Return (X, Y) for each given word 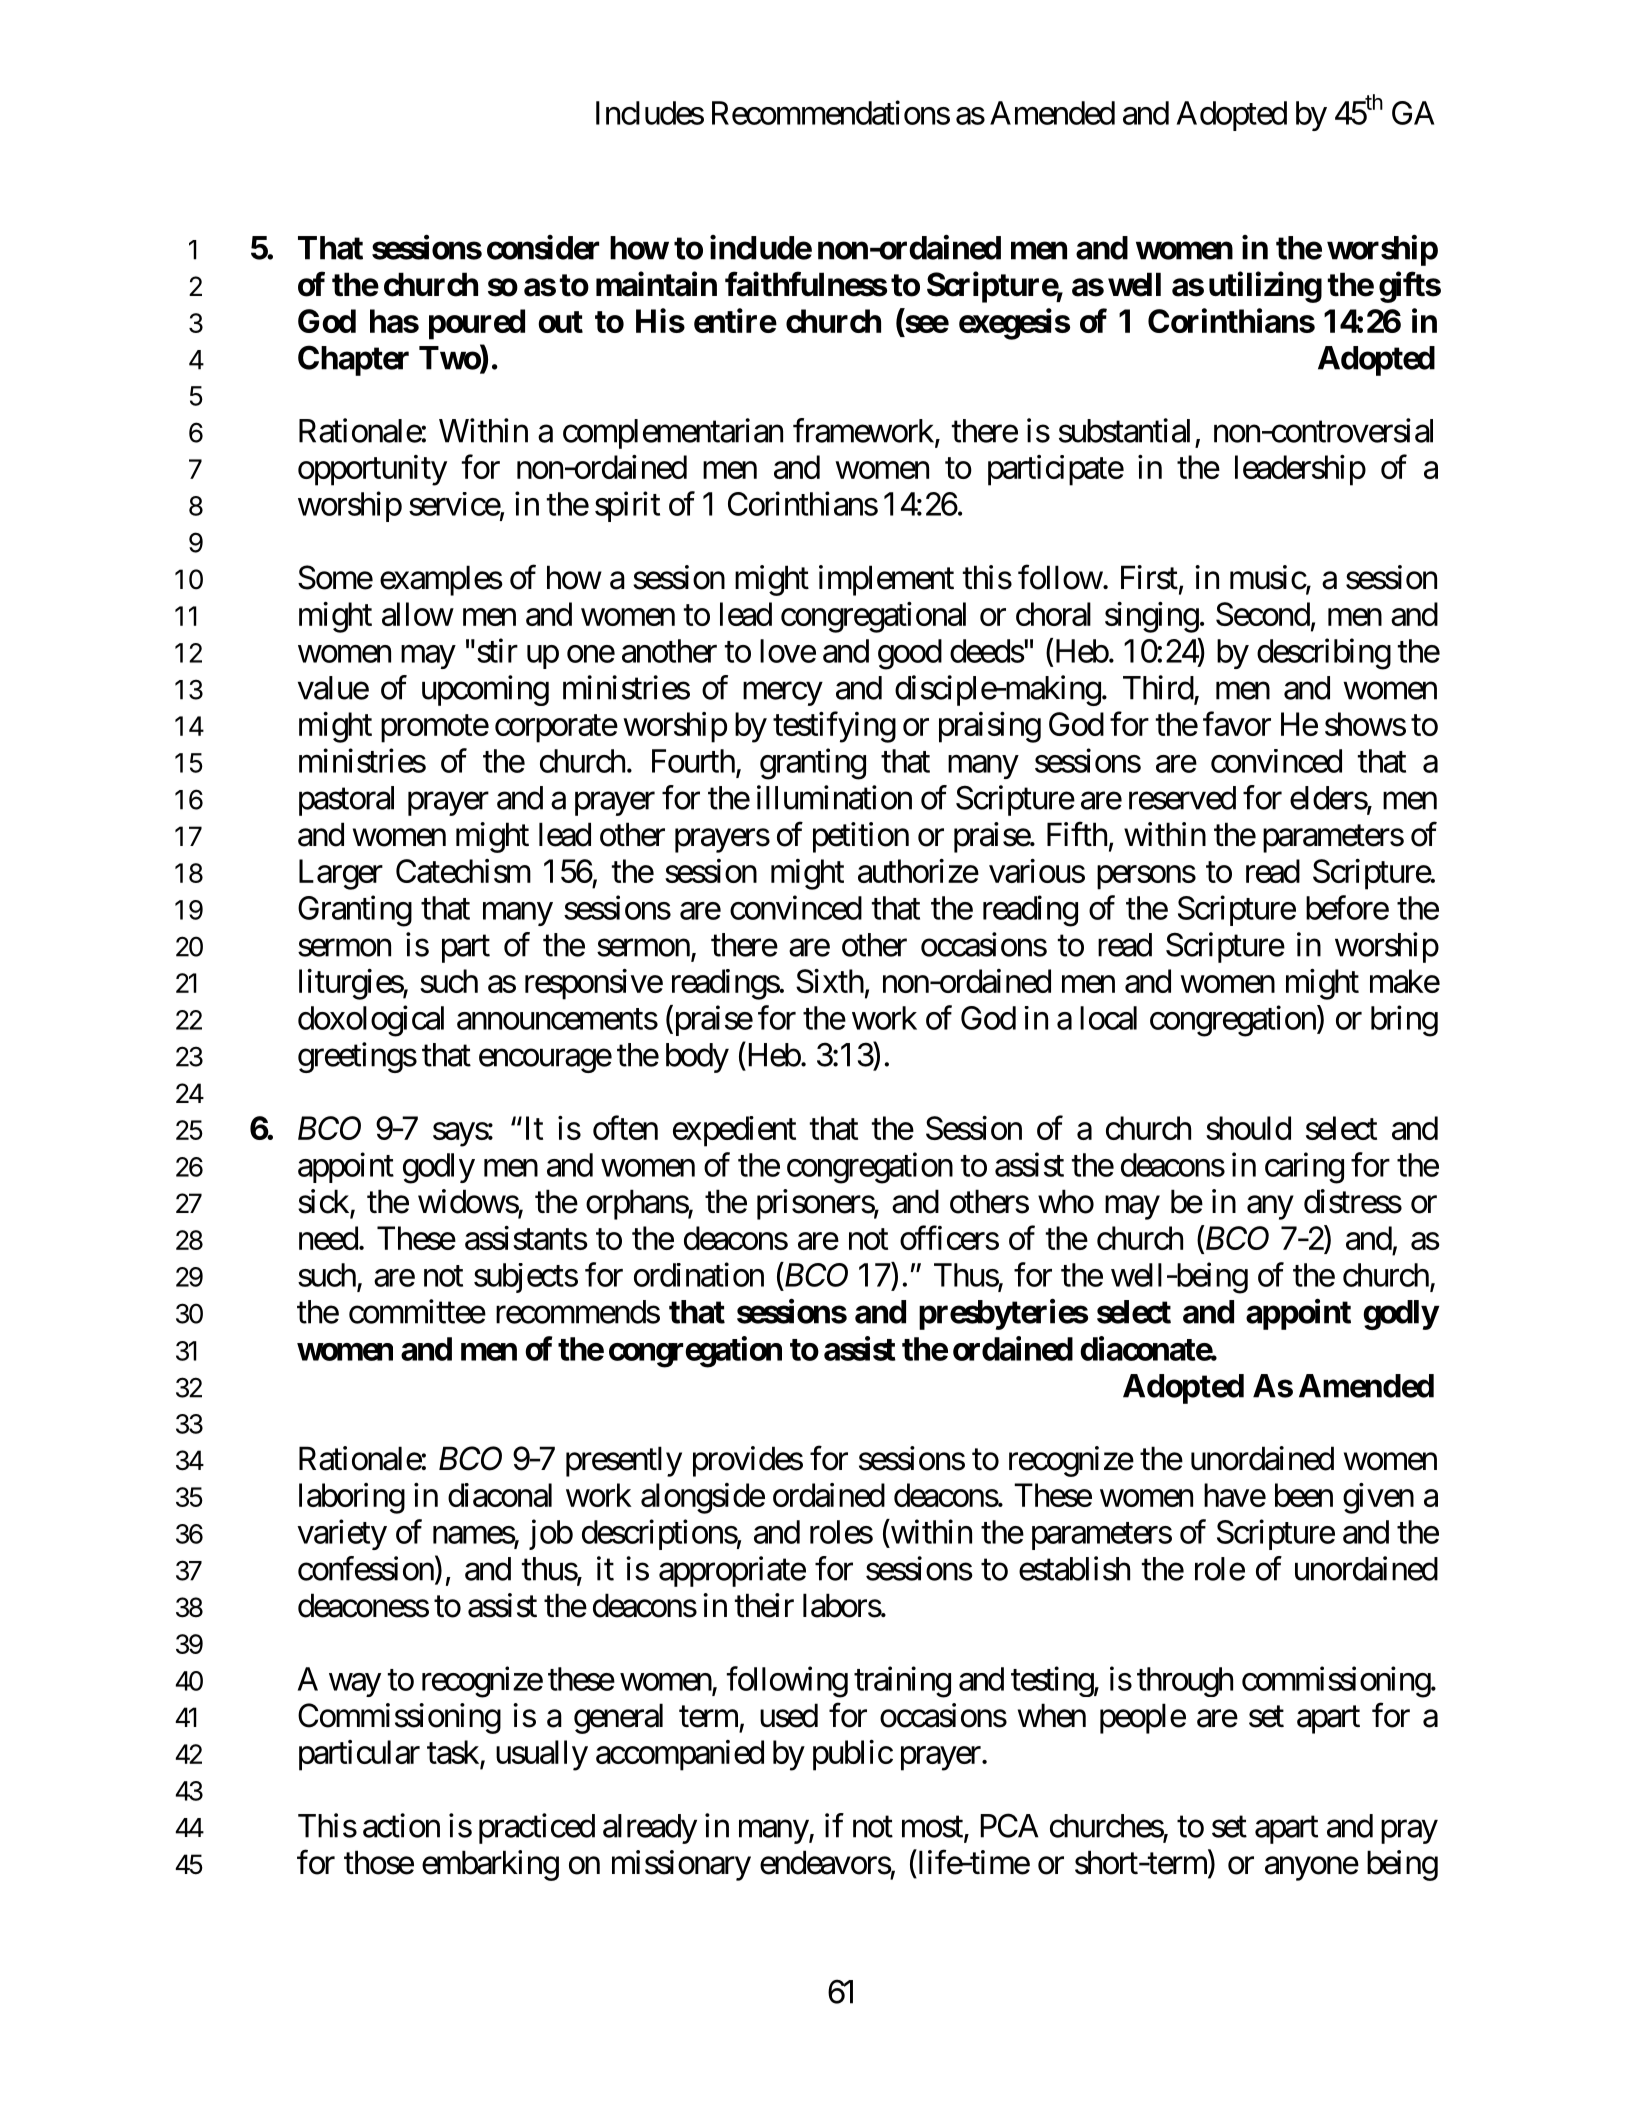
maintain (656, 284)
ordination (699, 1274)
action (401, 1825)
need (328, 1238)
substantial (1124, 430)
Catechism (463, 871)
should (1248, 1128)
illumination (834, 797)
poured (477, 324)
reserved (1182, 798)
